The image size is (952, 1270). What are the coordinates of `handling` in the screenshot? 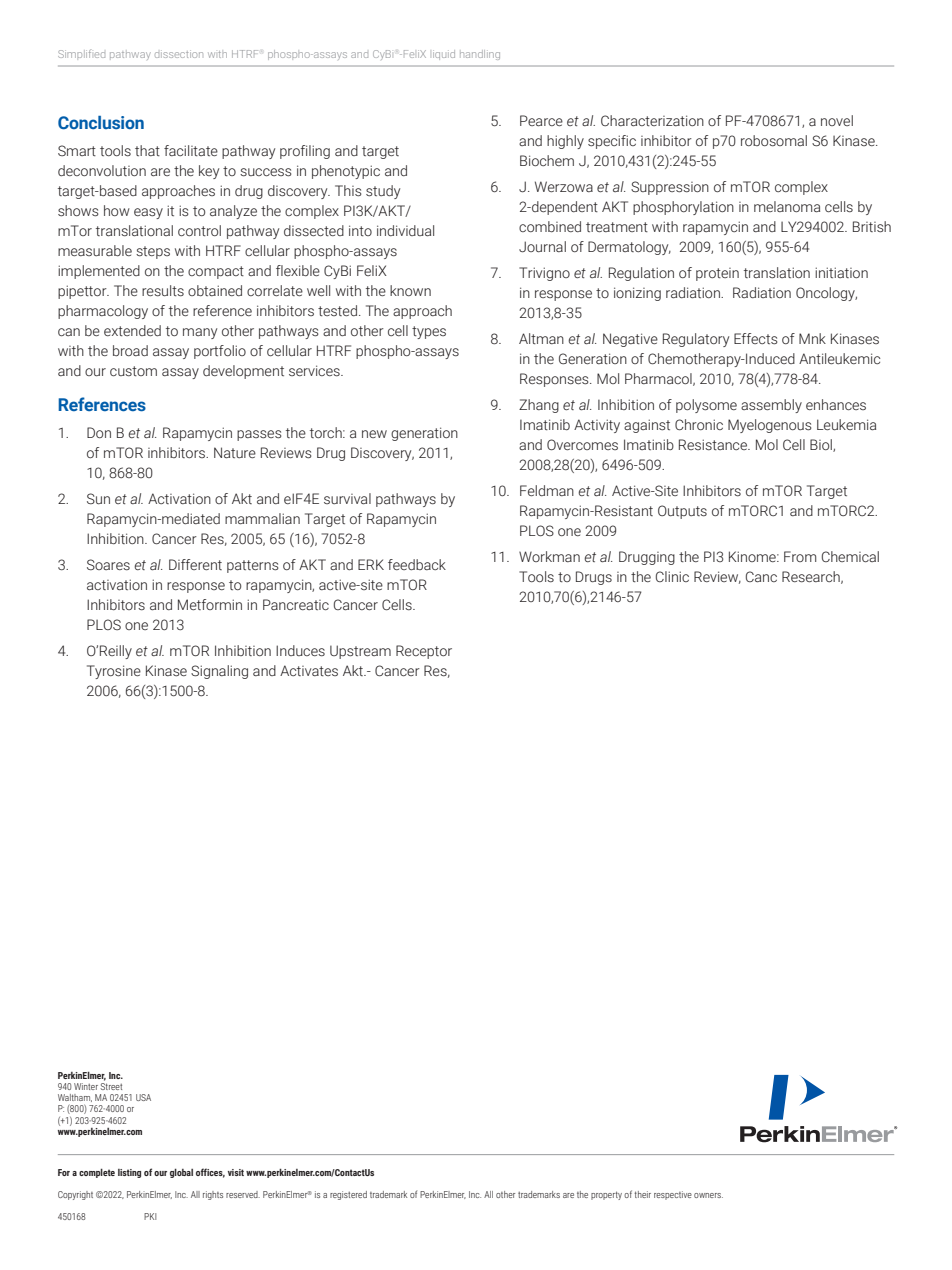 It's located at (480, 55).
